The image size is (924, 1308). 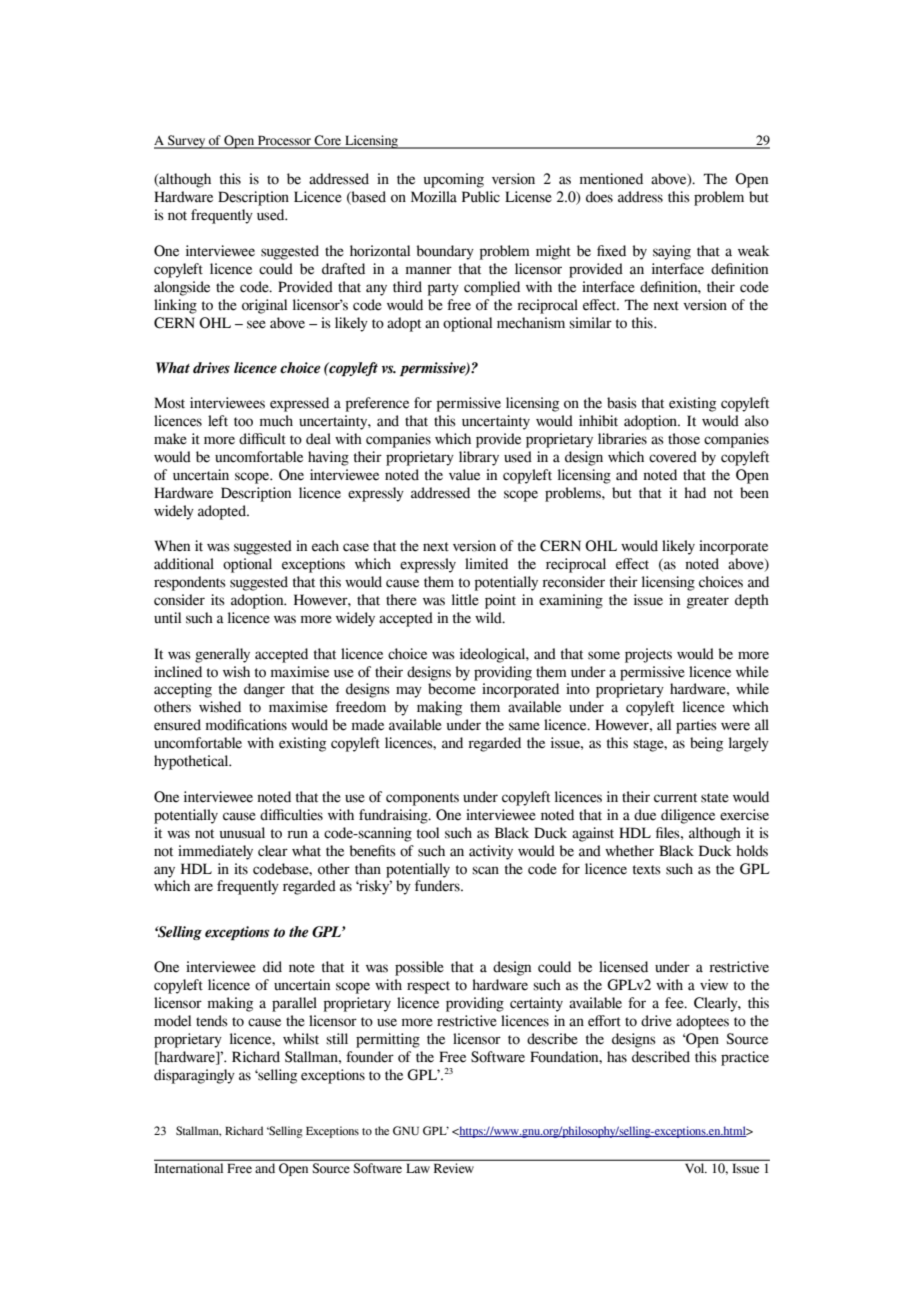 I want to click on upcoming, so click(x=454, y=180).
